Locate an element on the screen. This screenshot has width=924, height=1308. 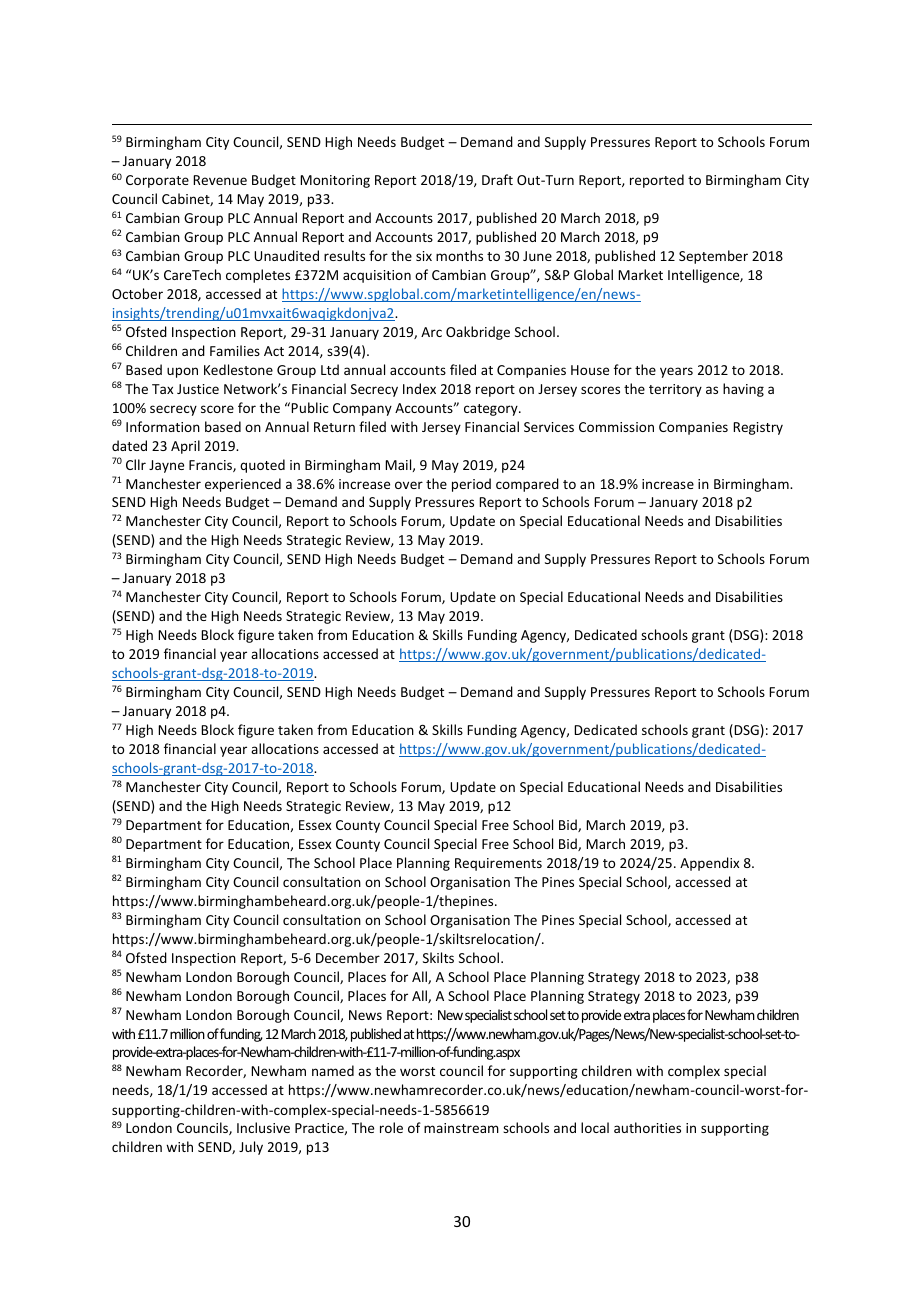
July is located at coordinates (251, 1148).
